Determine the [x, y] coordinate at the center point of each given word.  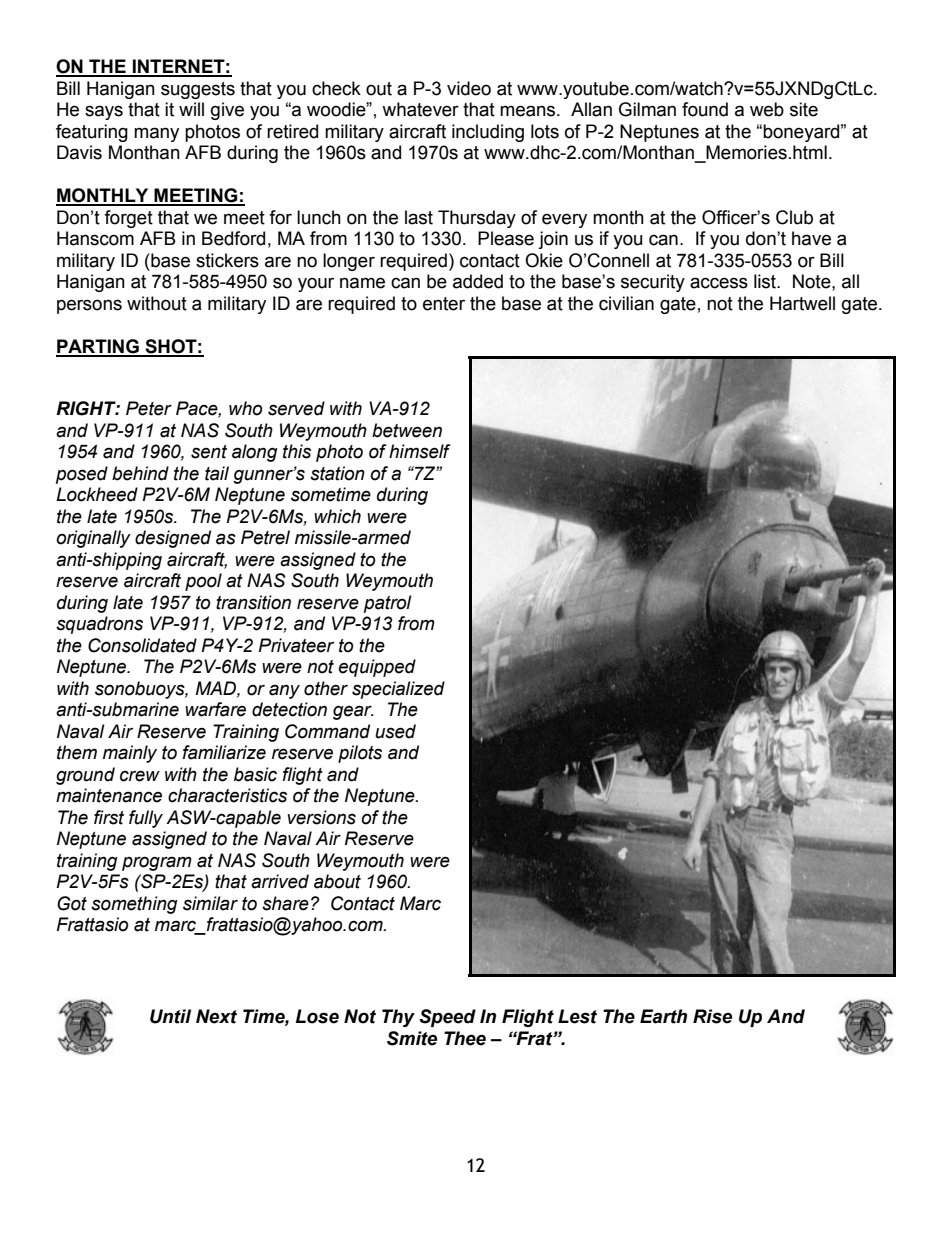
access [719, 283]
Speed [447, 1018]
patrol [388, 604]
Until [170, 1016]
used [395, 731]
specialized [398, 690]
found [705, 109]
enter [444, 304]
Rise [712, 1016]
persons [89, 306]
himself [420, 451]
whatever [420, 109]
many [156, 134]
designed [173, 539]
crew [140, 776]
